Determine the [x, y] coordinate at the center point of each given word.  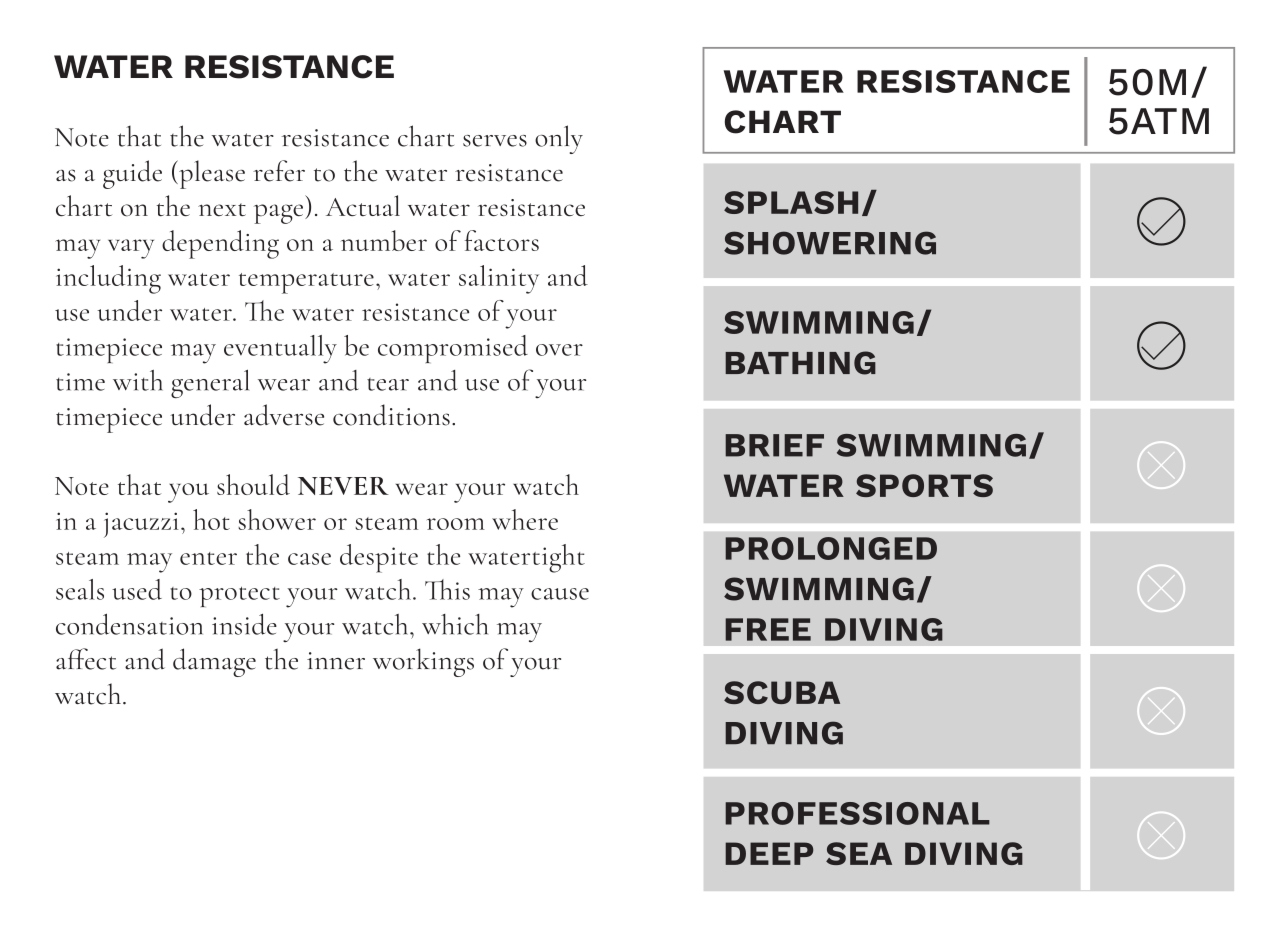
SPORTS [924, 485]
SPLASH [791, 202]
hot [211, 519]
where [525, 519]
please [211, 174]
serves [495, 141]
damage [214, 662]
